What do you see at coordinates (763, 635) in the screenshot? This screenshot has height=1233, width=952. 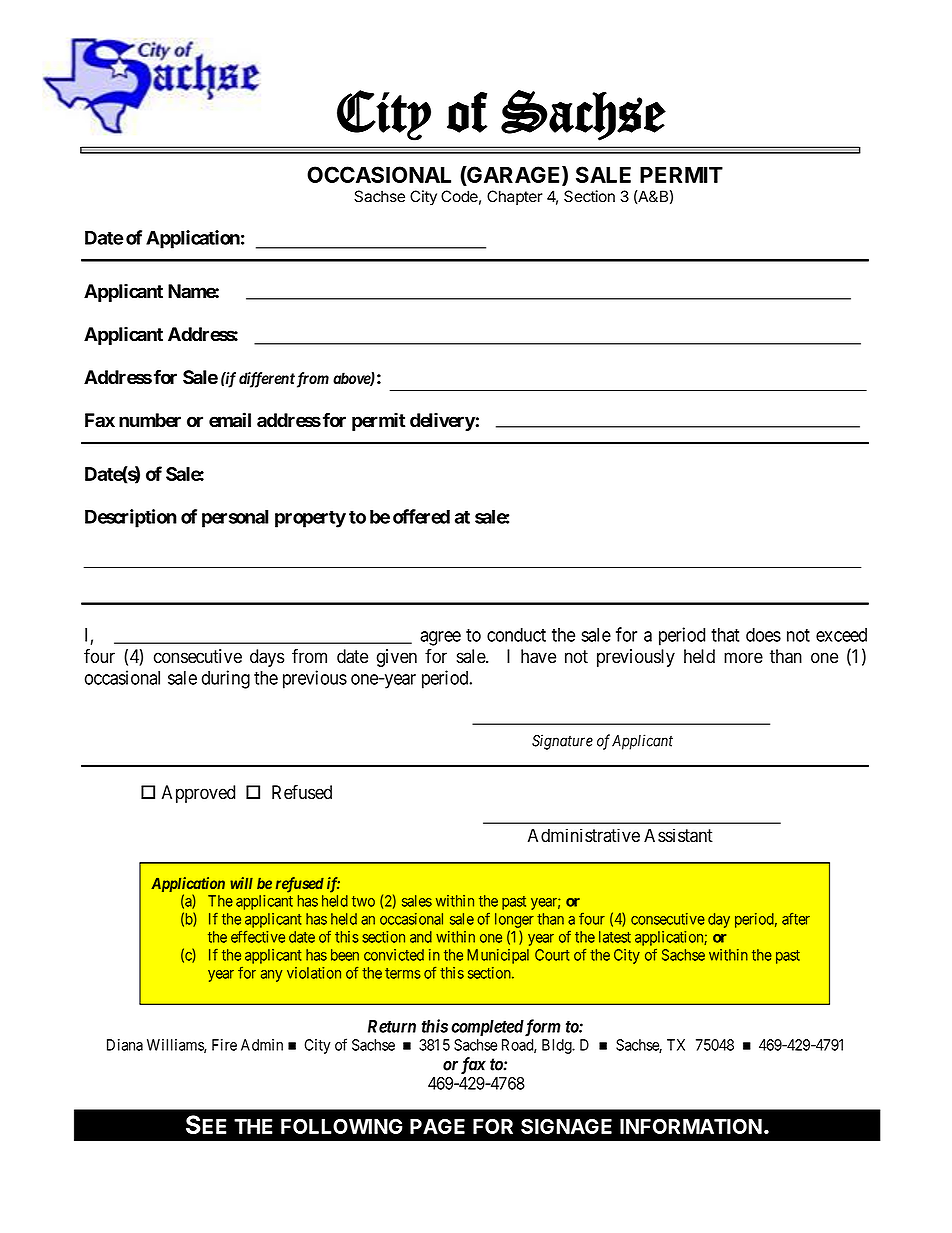 I see `does` at bounding box center [763, 635].
